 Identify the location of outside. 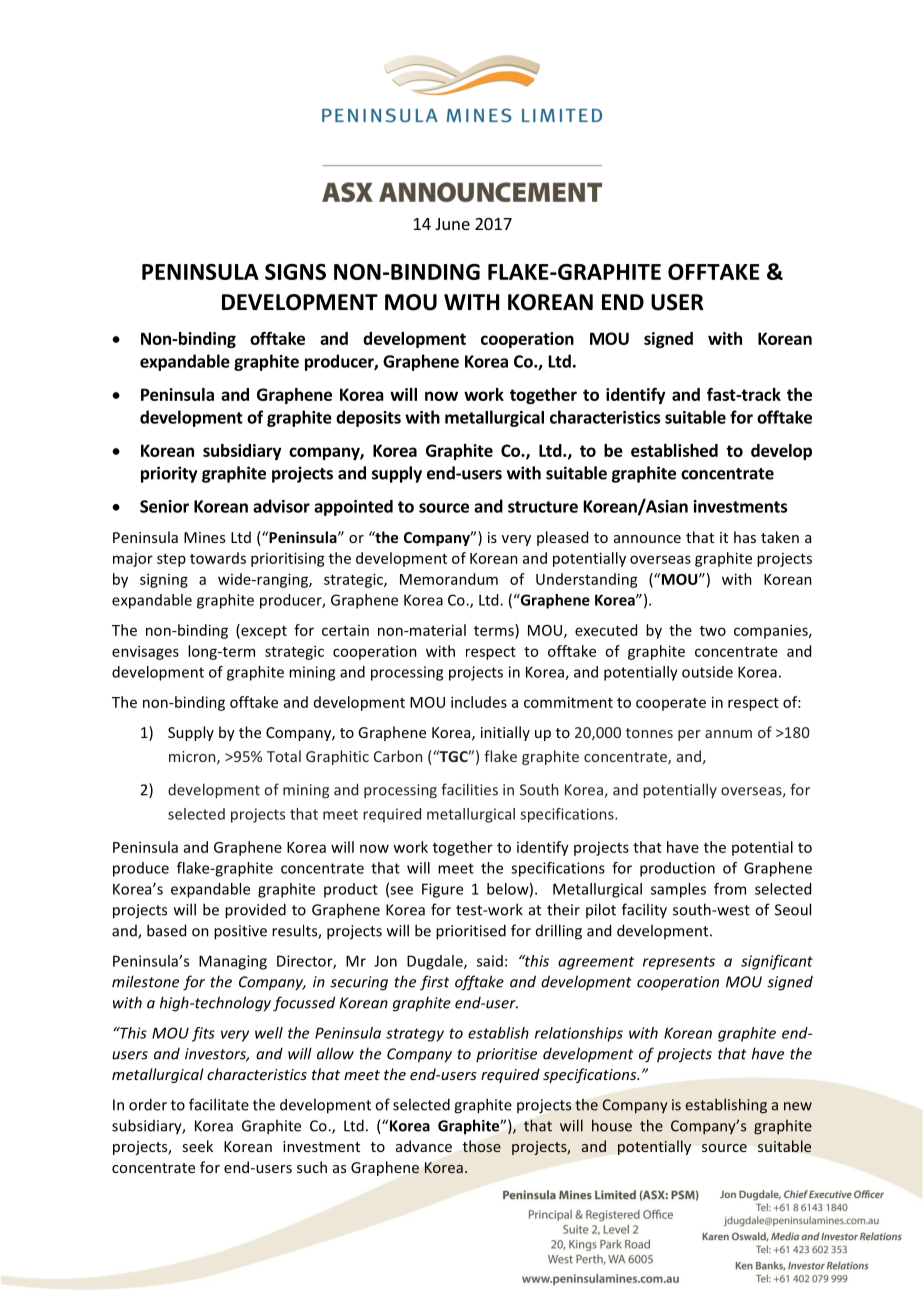
(707, 672).
